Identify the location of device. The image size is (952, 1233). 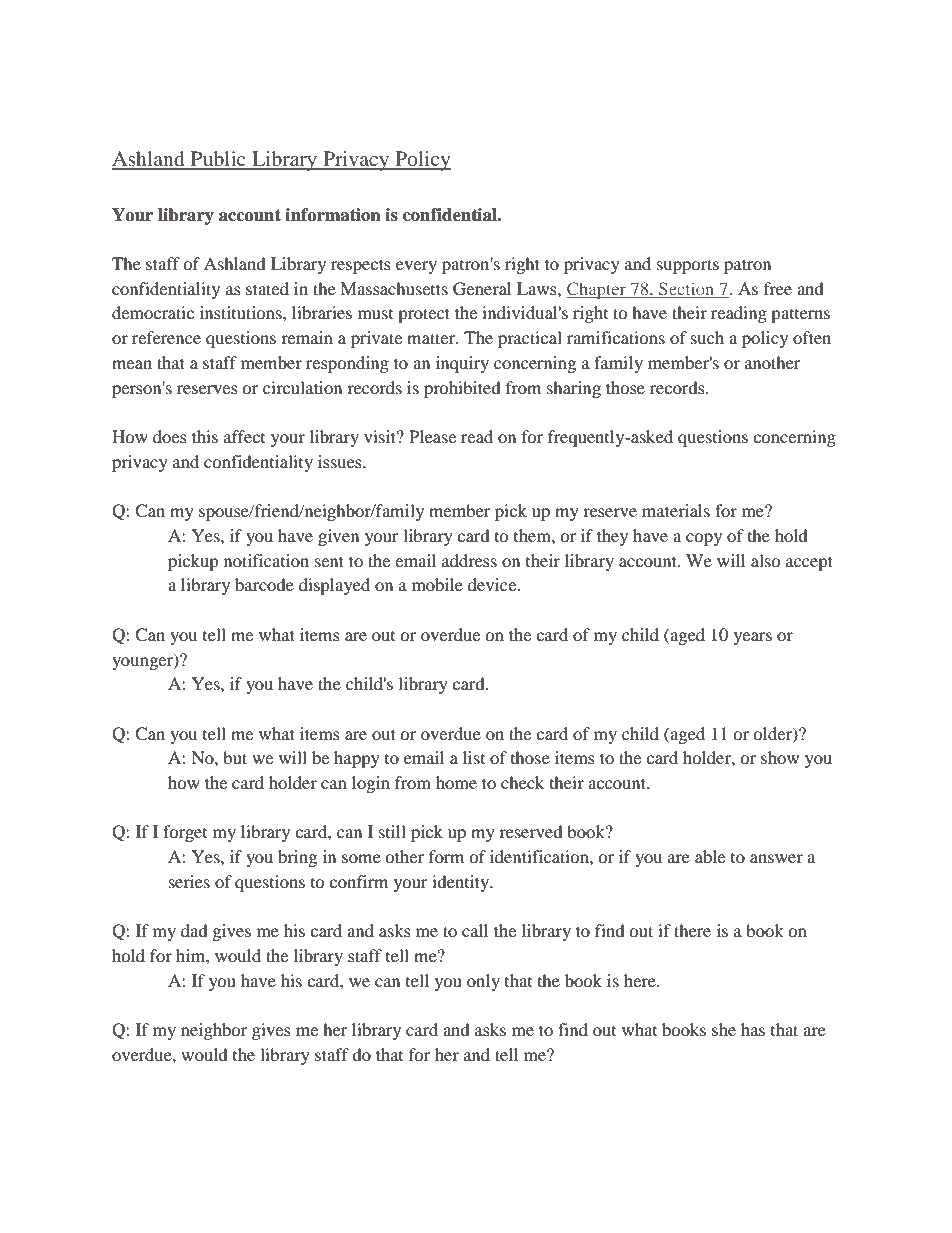
(493, 584).
